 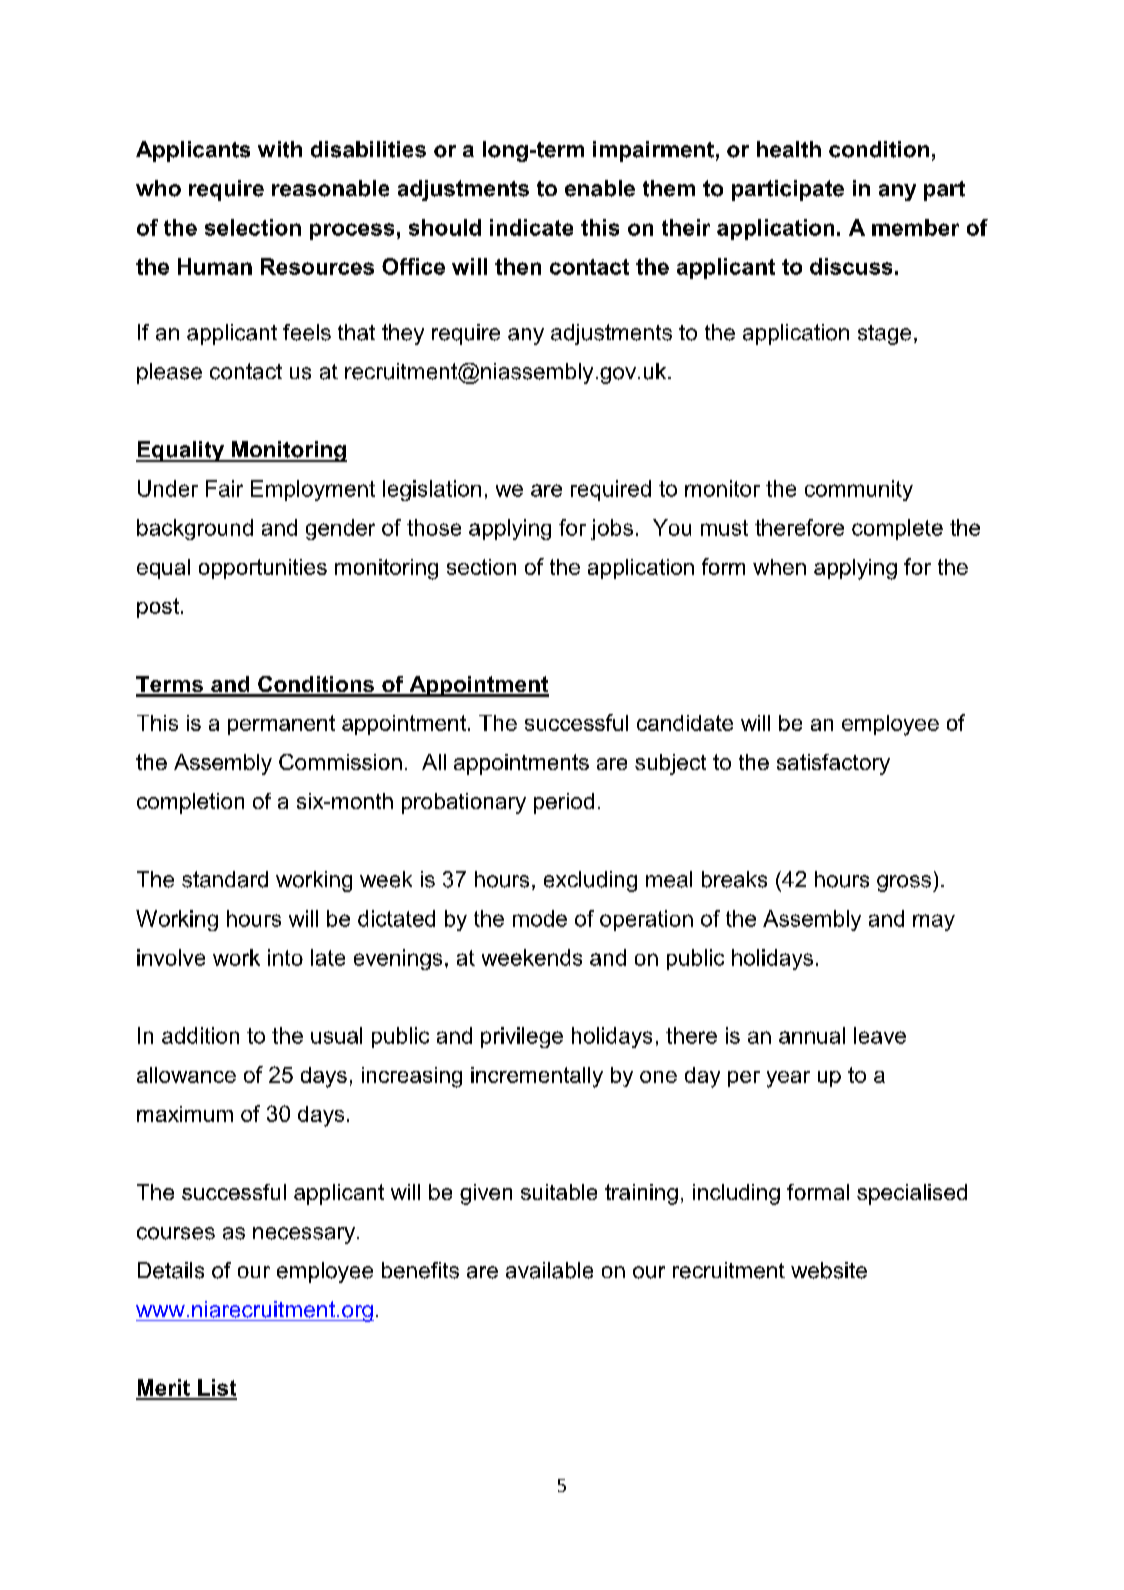 I want to click on privilege, so click(x=522, y=1037).
